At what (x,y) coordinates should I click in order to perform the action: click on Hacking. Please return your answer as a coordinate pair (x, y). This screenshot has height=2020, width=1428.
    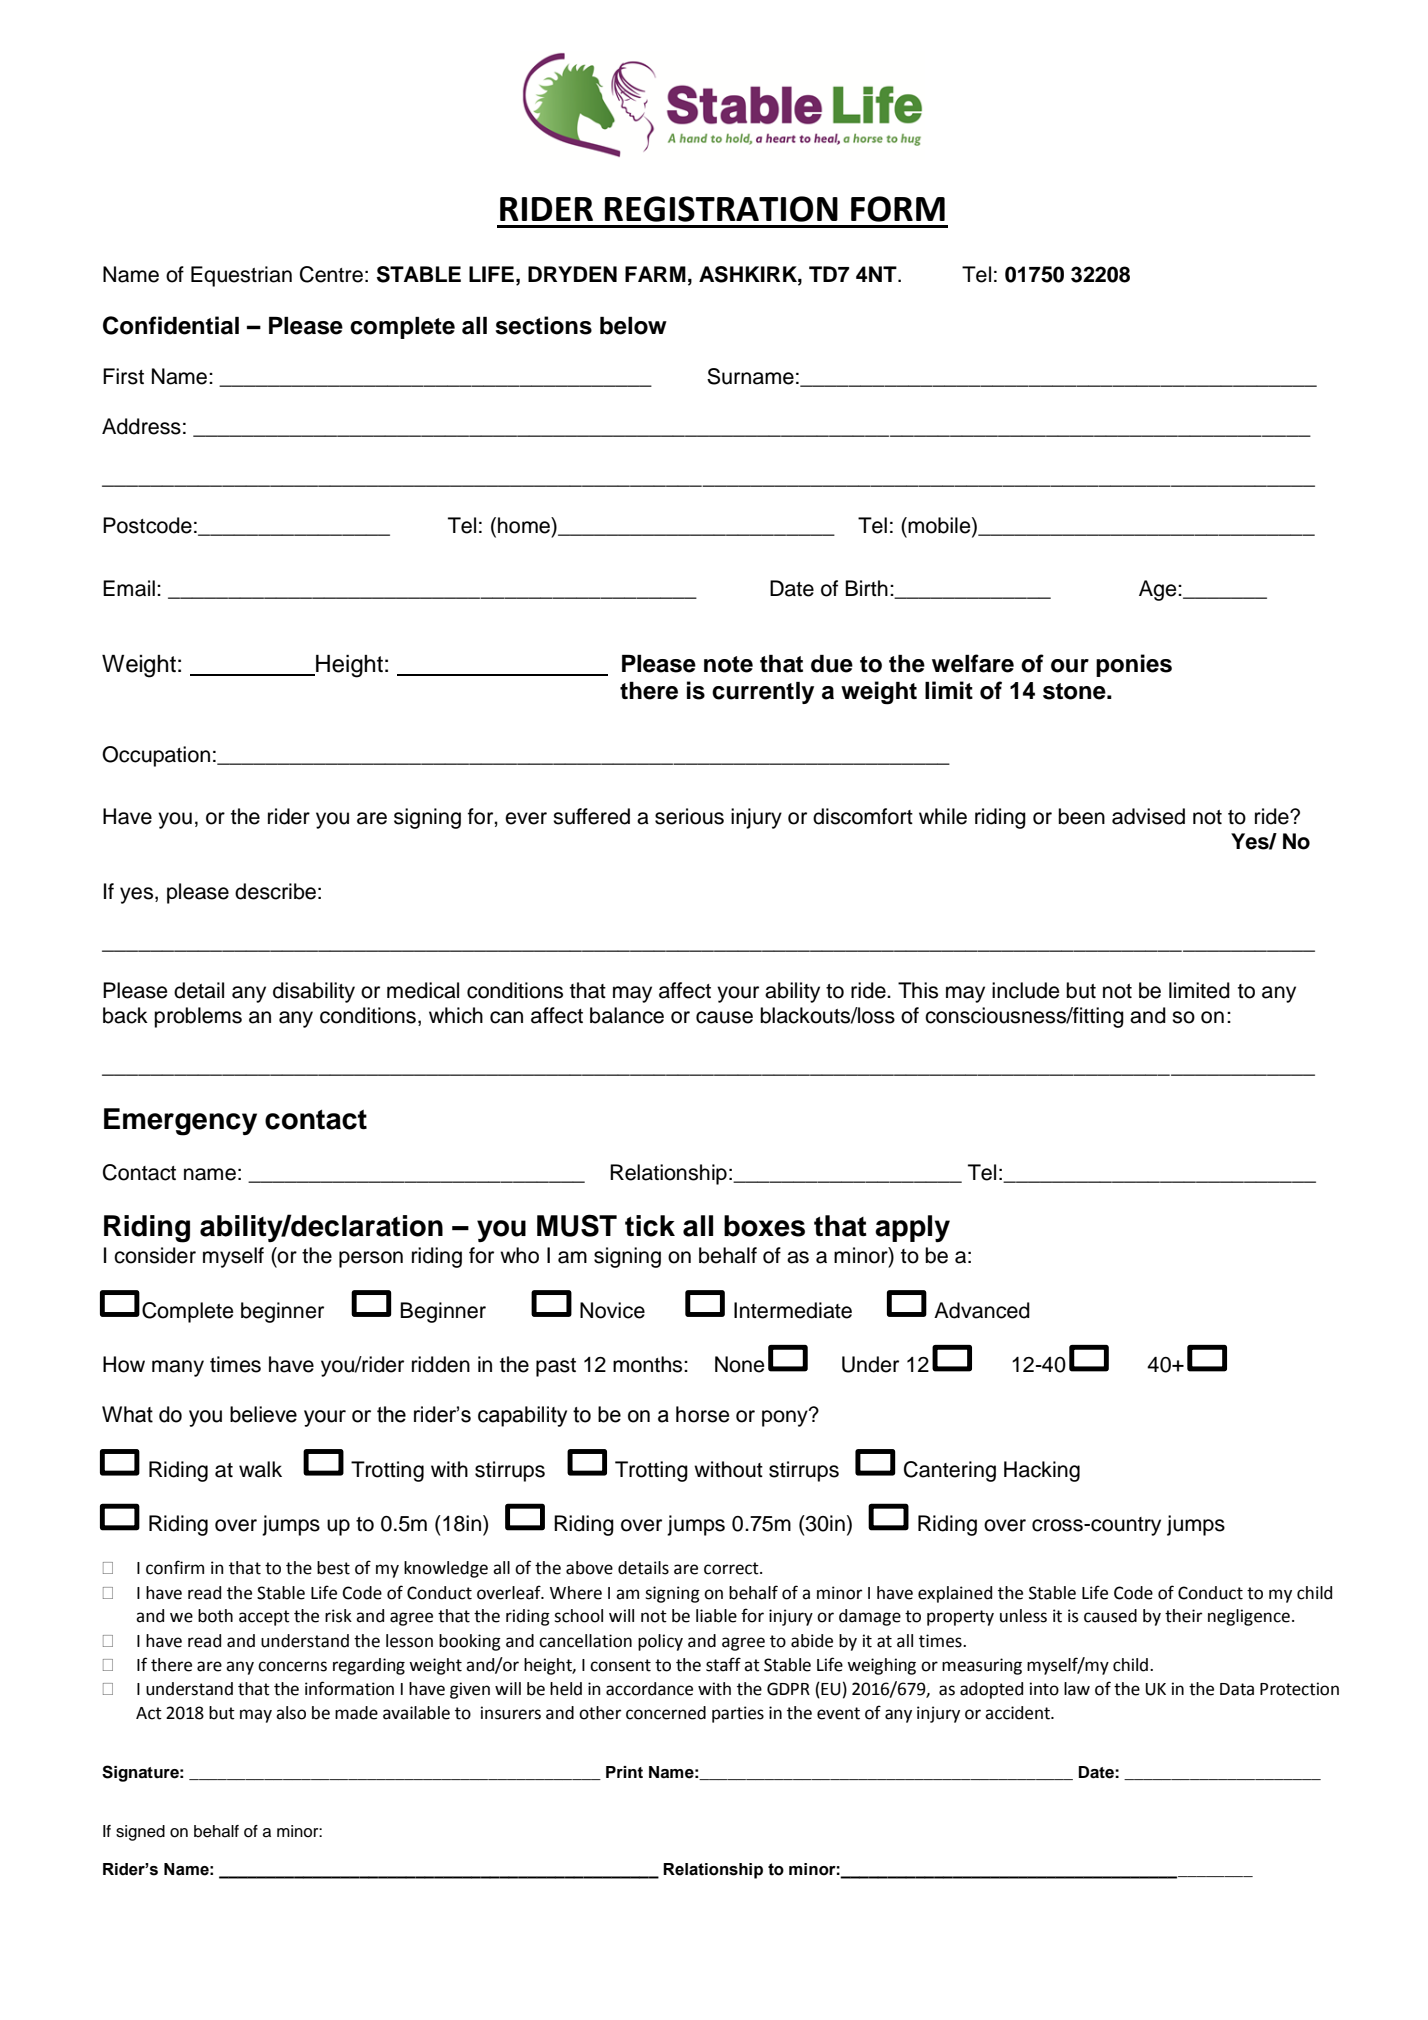
    Looking at the image, I should click on (1042, 1471).
